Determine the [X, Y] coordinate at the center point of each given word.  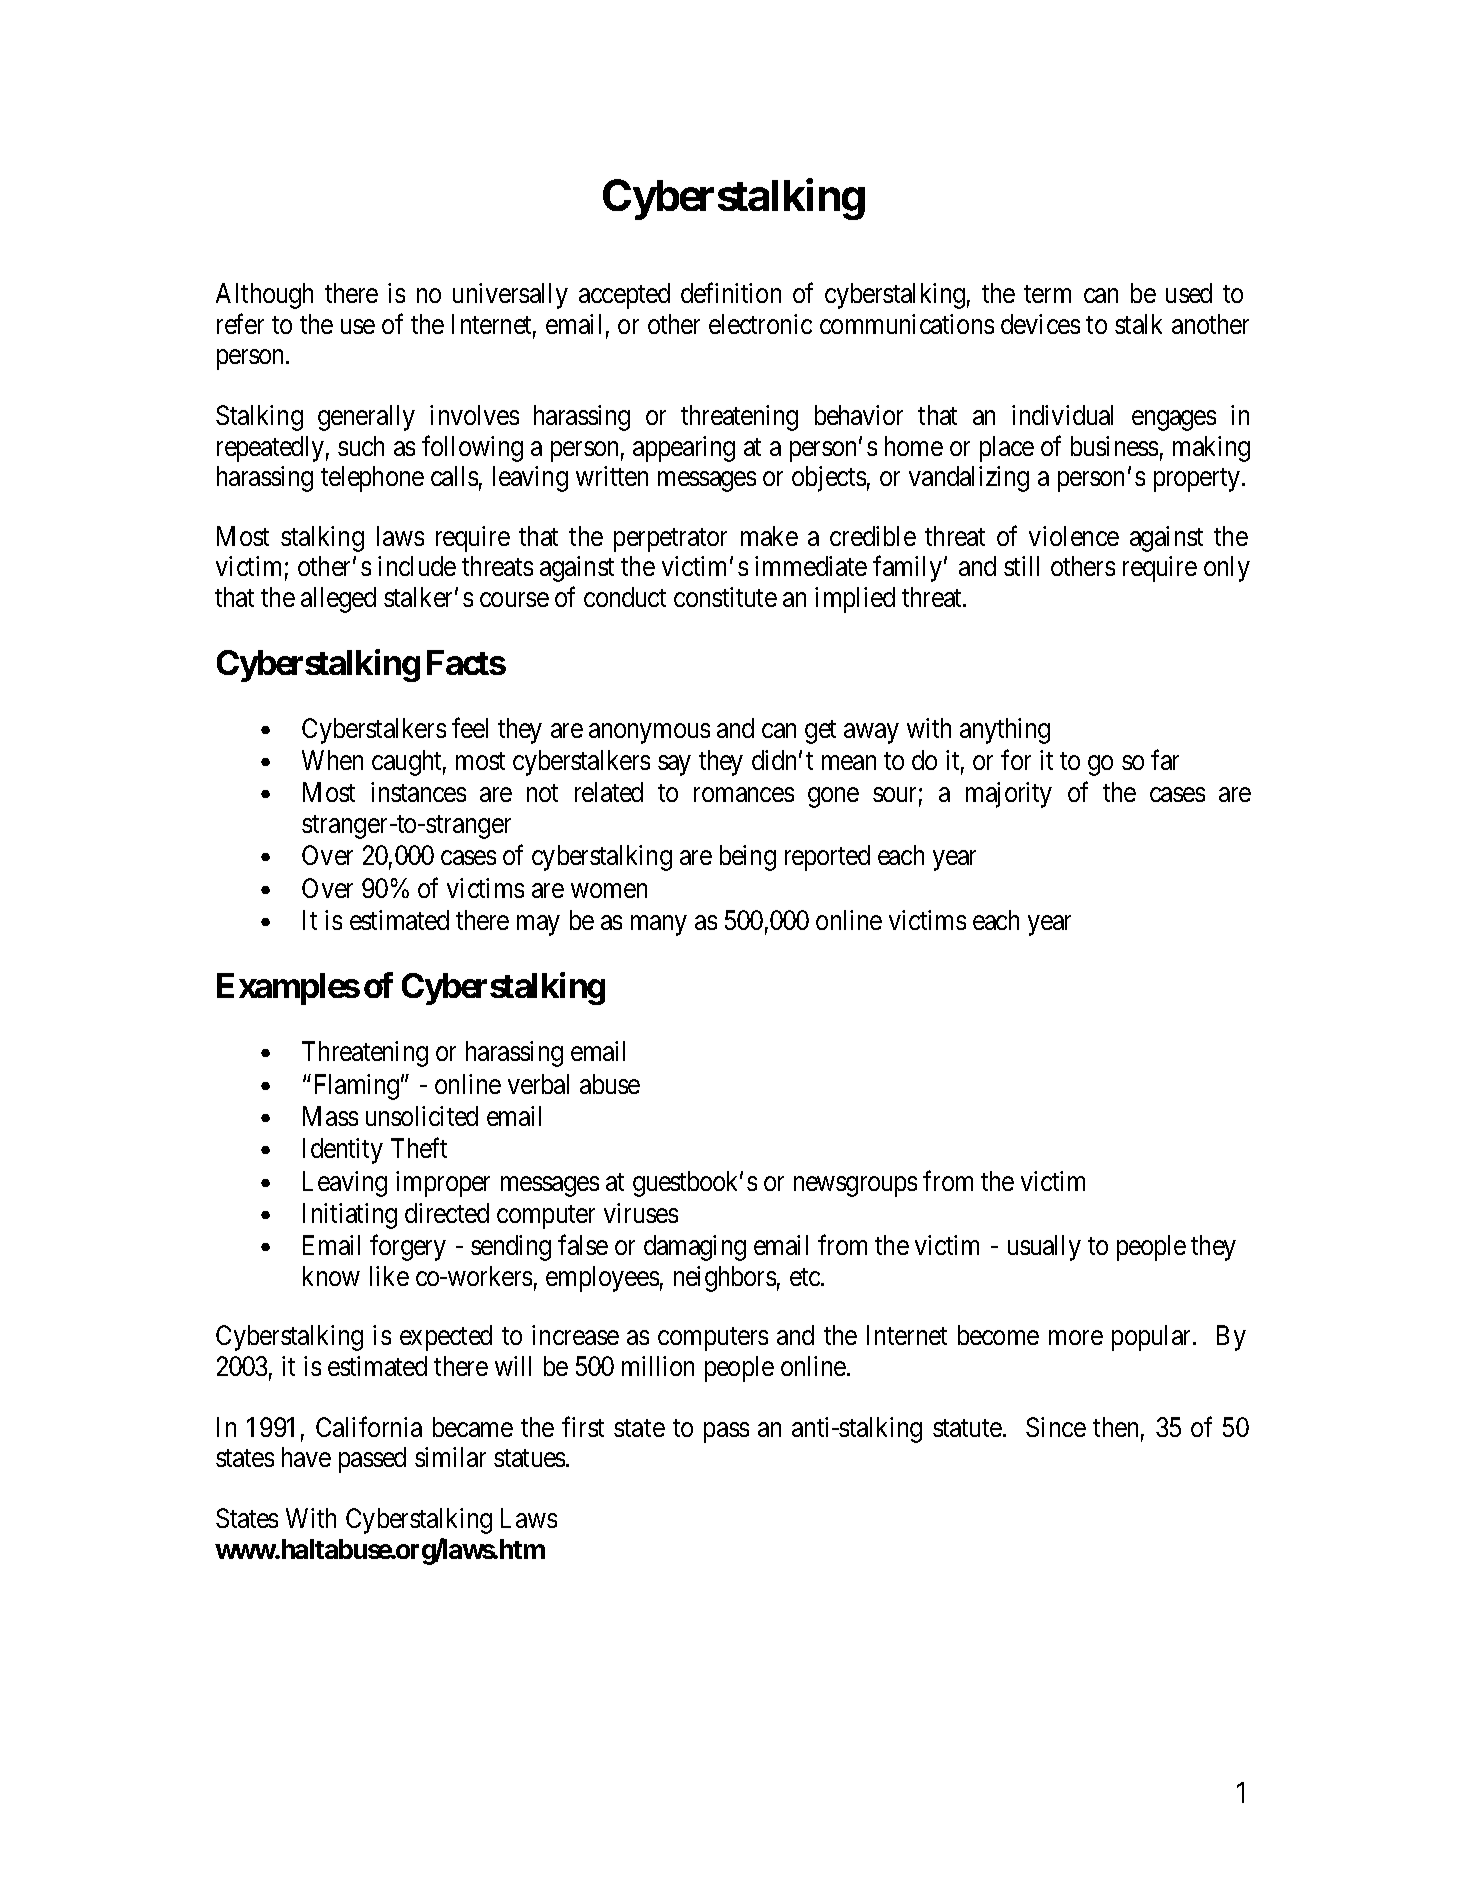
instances [418, 792]
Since [1056, 1427]
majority [1009, 795]
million [658, 1366]
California [369, 1426]
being [748, 858]
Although [264, 296]
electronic [760, 324]
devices [1040, 324]
